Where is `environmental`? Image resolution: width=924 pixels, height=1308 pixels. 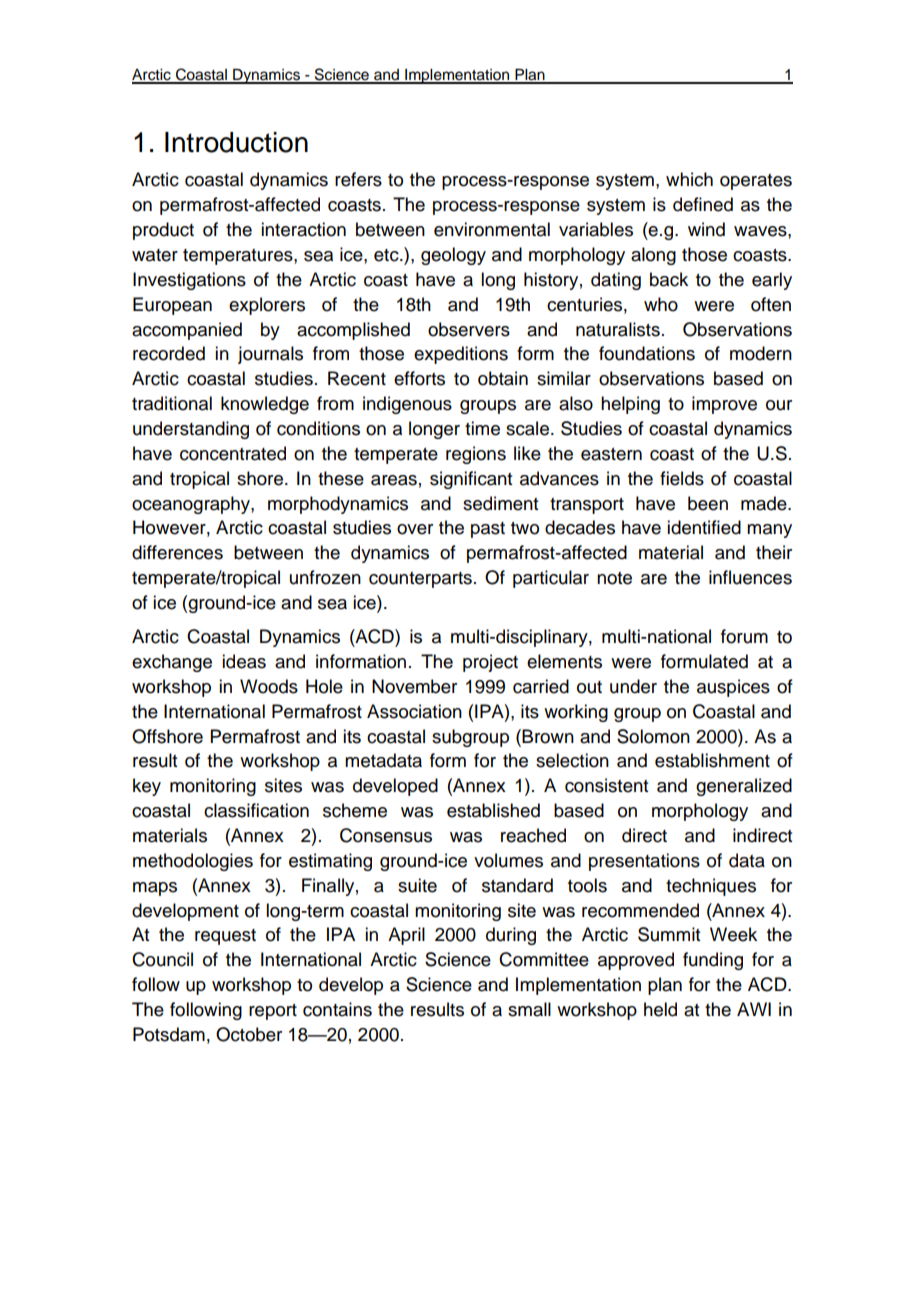
environmental is located at coordinates (492, 229).
